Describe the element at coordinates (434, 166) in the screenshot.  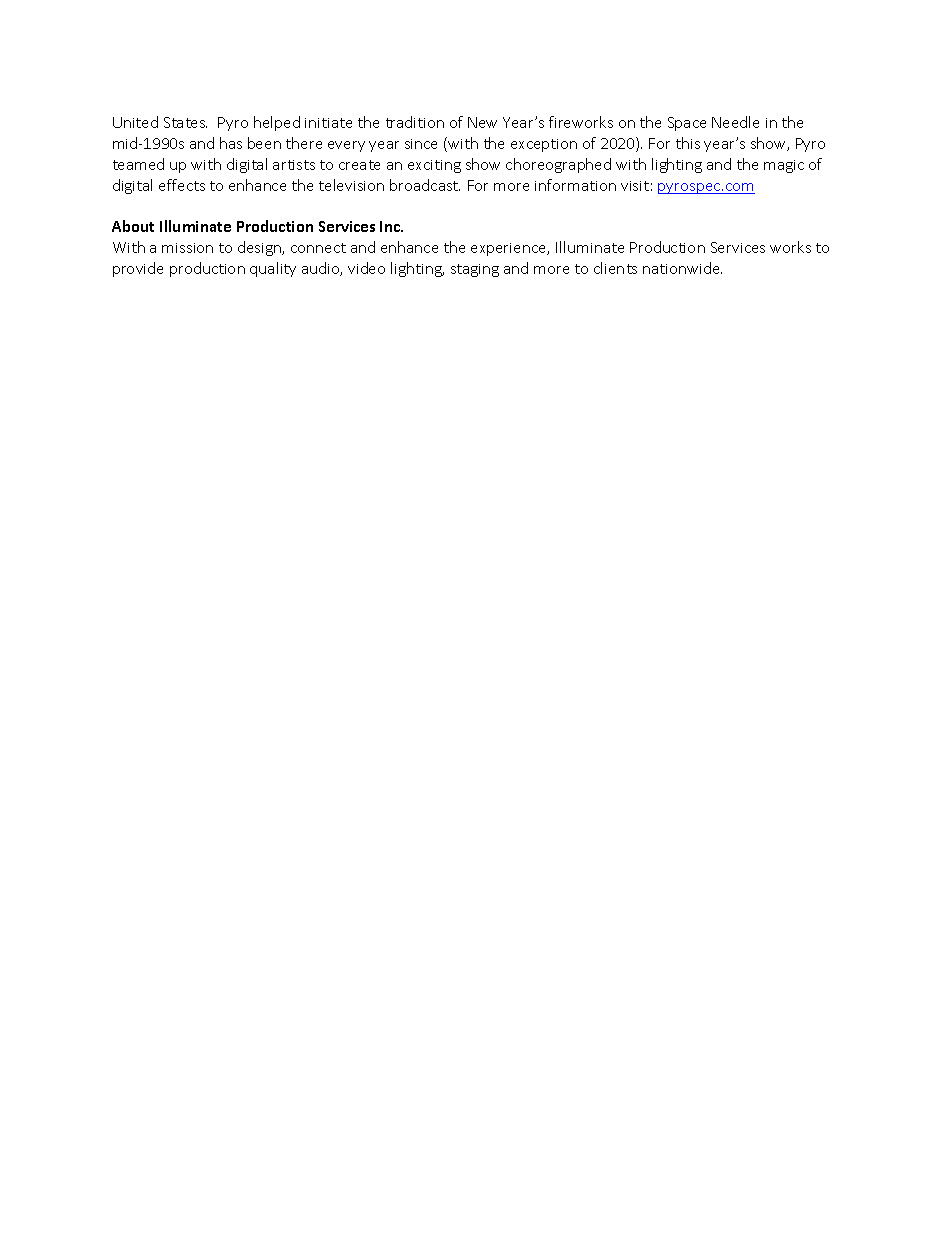
I see `exciting` at that location.
